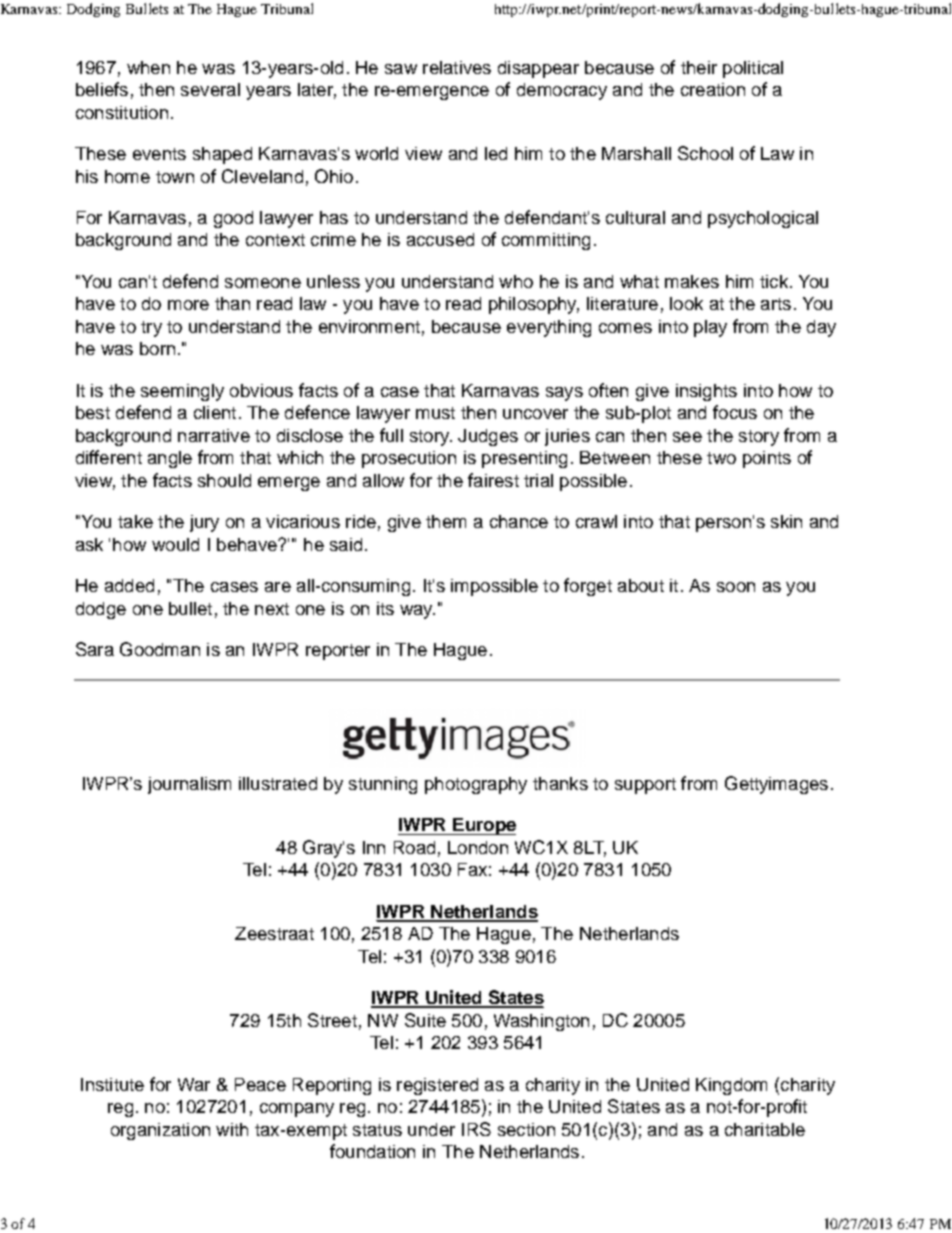  I want to click on several, so click(210, 89).
